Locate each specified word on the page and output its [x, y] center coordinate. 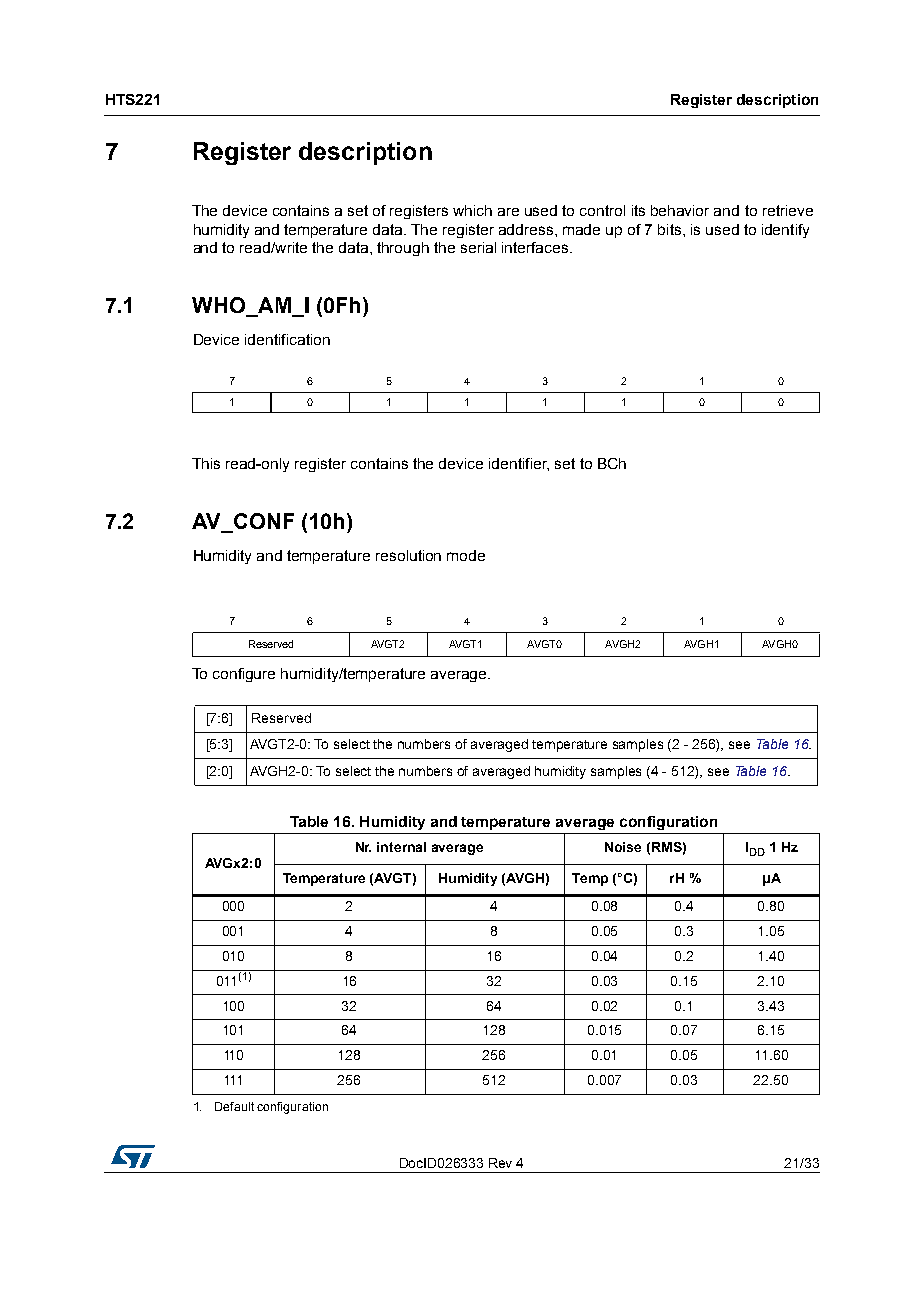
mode [466, 555]
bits [671, 229]
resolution [408, 555]
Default [234, 1106]
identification [287, 339]
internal [401, 847]
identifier [519, 464]
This [206, 463]
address [527, 229]
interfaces [536, 247]
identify [785, 231]
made [581, 229]
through [403, 249]
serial [478, 247]
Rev [500, 1163]
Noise [623, 847]
